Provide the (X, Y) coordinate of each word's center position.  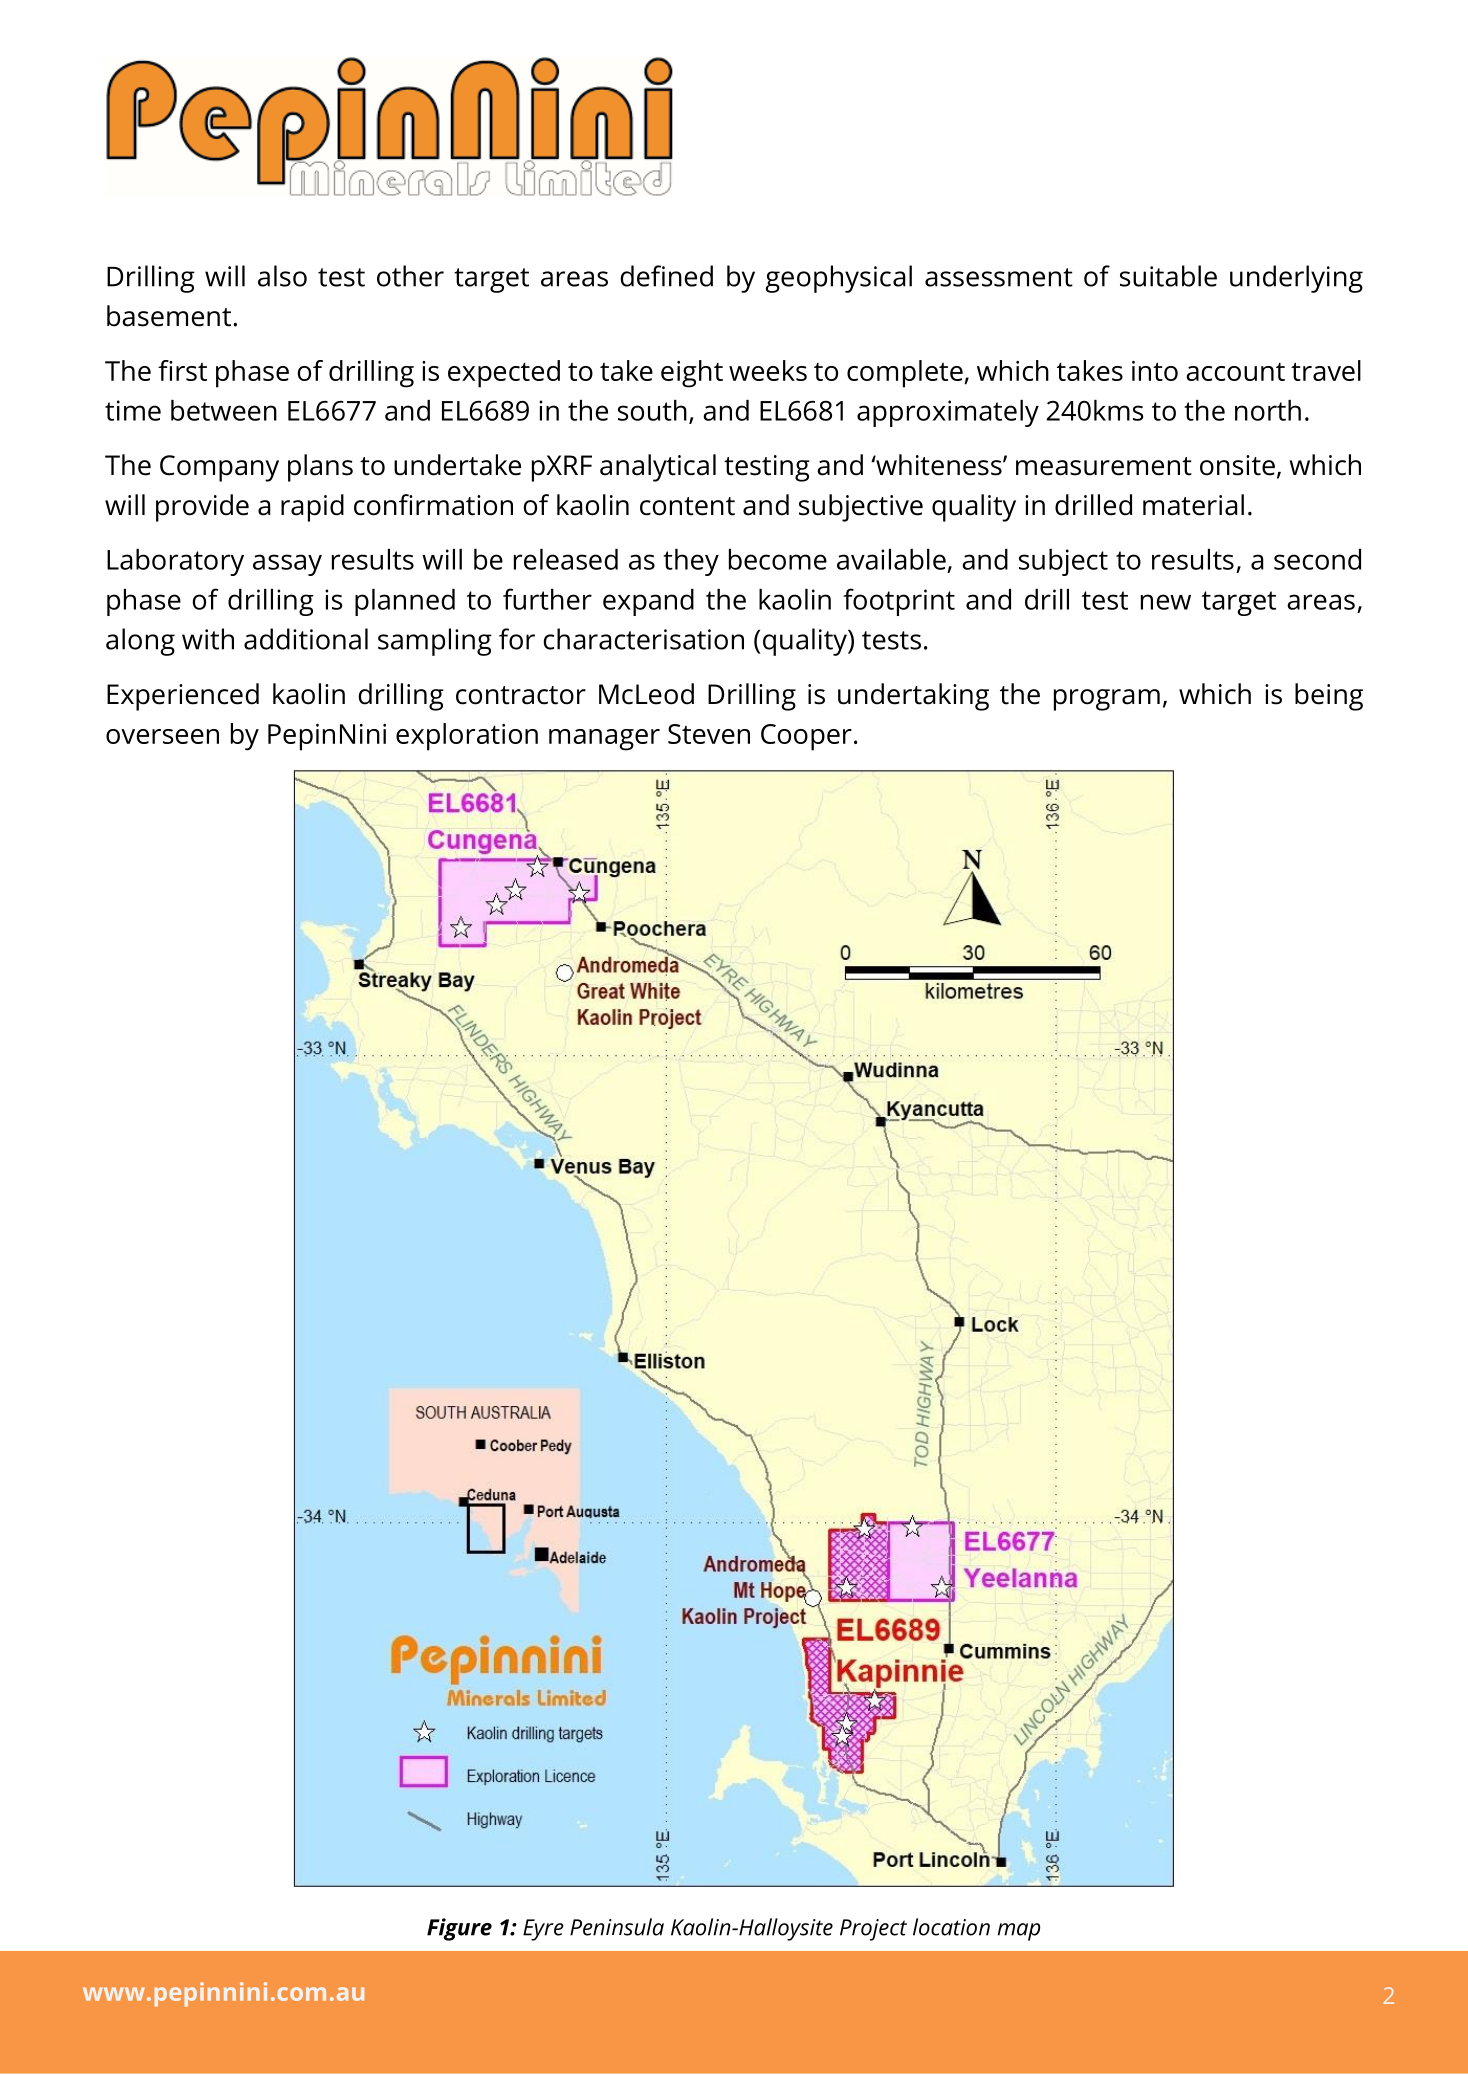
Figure (459, 1929)
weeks (768, 370)
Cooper (806, 737)
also (282, 276)
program (1107, 700)
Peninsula (617, 1927)
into (1155, 371)
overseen (162, 736)
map (1018, 1932)
